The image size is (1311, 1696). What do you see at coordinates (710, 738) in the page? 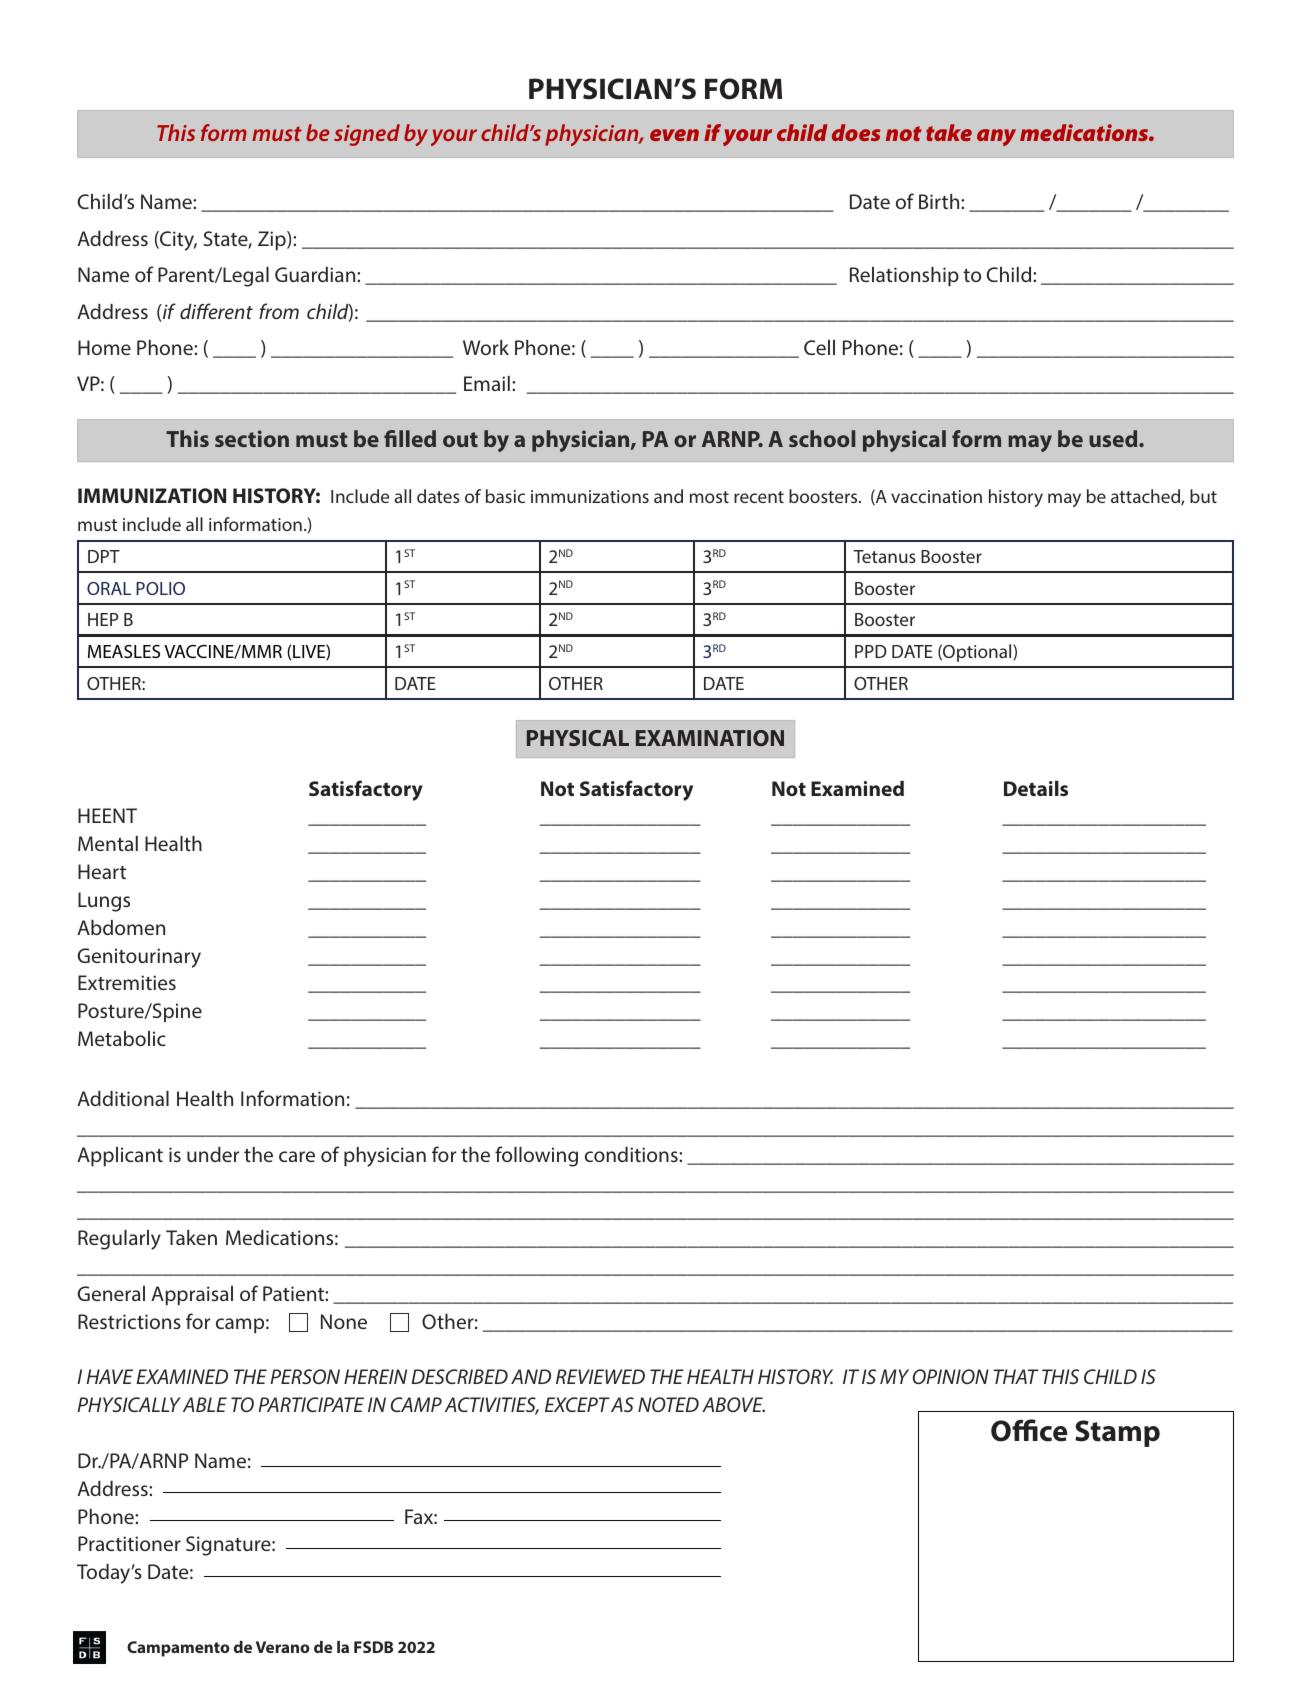
I see `EXAMINATION` at bounding box center [710, 738].
